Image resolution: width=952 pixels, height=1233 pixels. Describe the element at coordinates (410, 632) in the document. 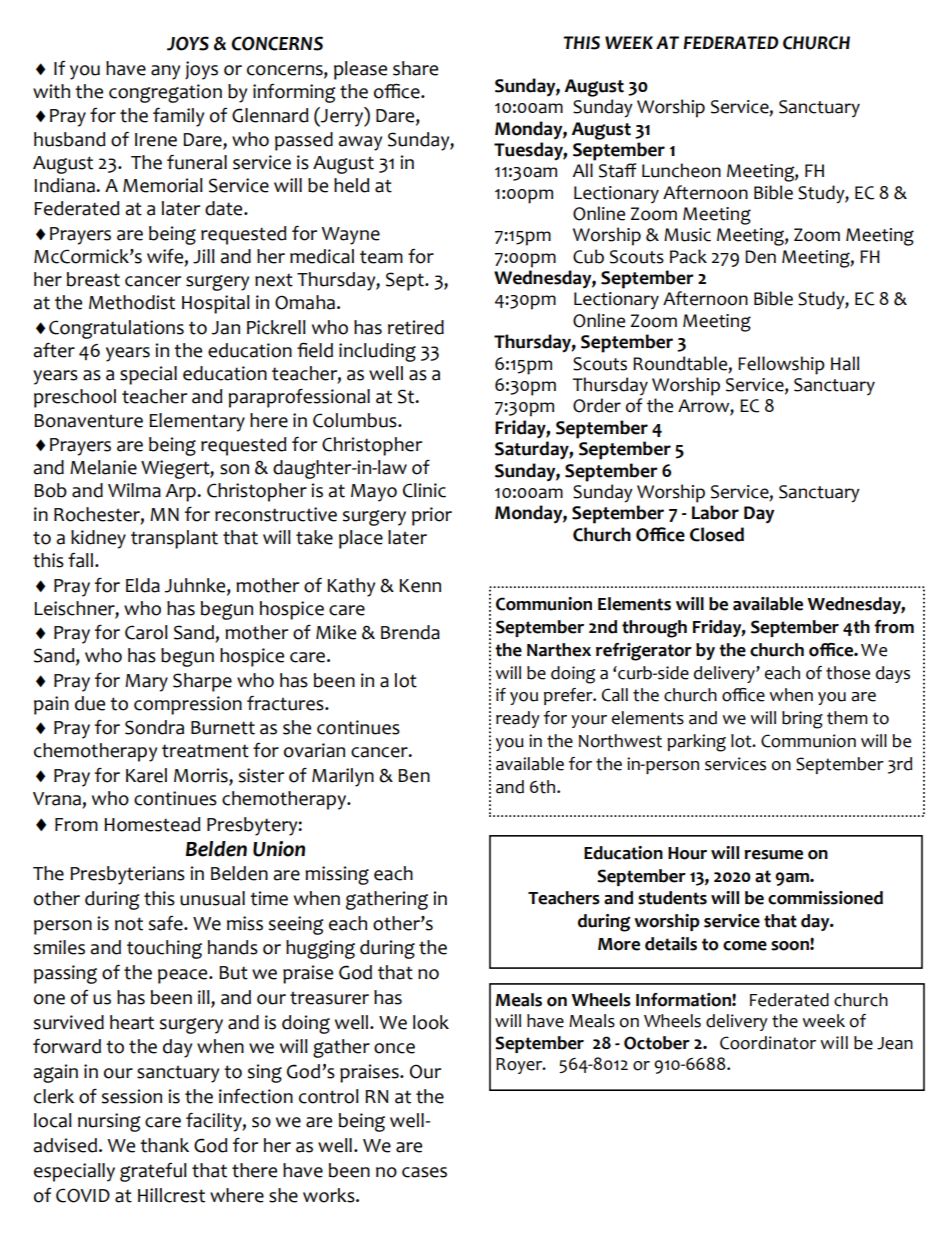

I see `Brenda` at that location.
